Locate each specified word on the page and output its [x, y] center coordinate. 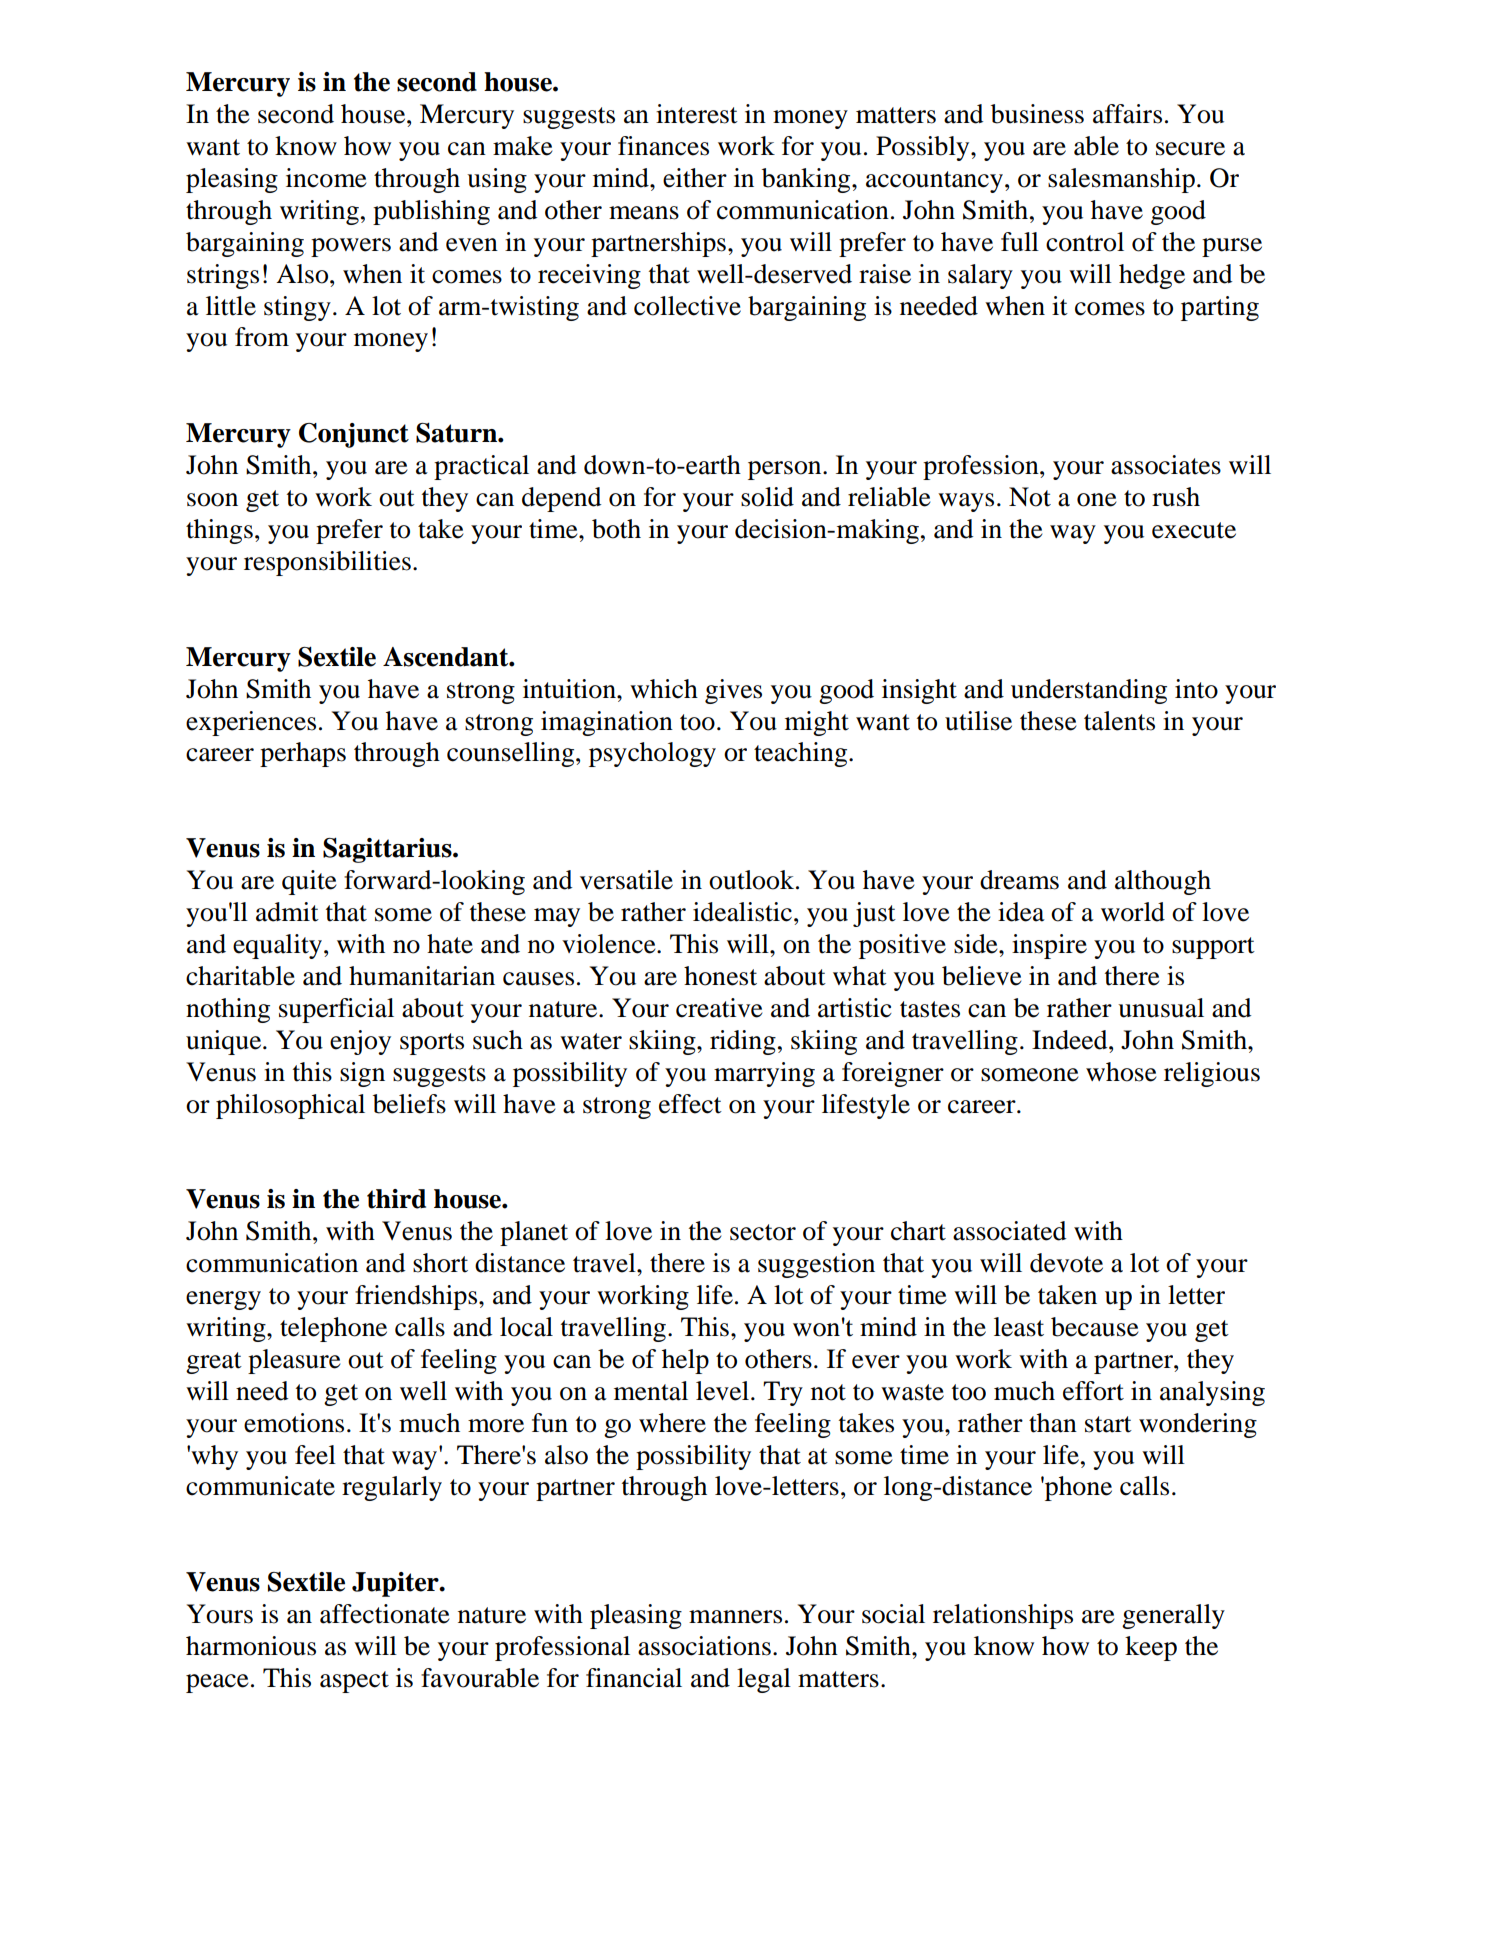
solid [767, 497]
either [695, 178]
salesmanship [1121, 180]
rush [1176, 497]
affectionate [385, 1614]
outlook [753, 880]
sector [763, 1232]
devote [1066, 1263]
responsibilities [327, 563]
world [1133, 912]
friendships [417, 1297]
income [326, 178]
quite [309, 882]
